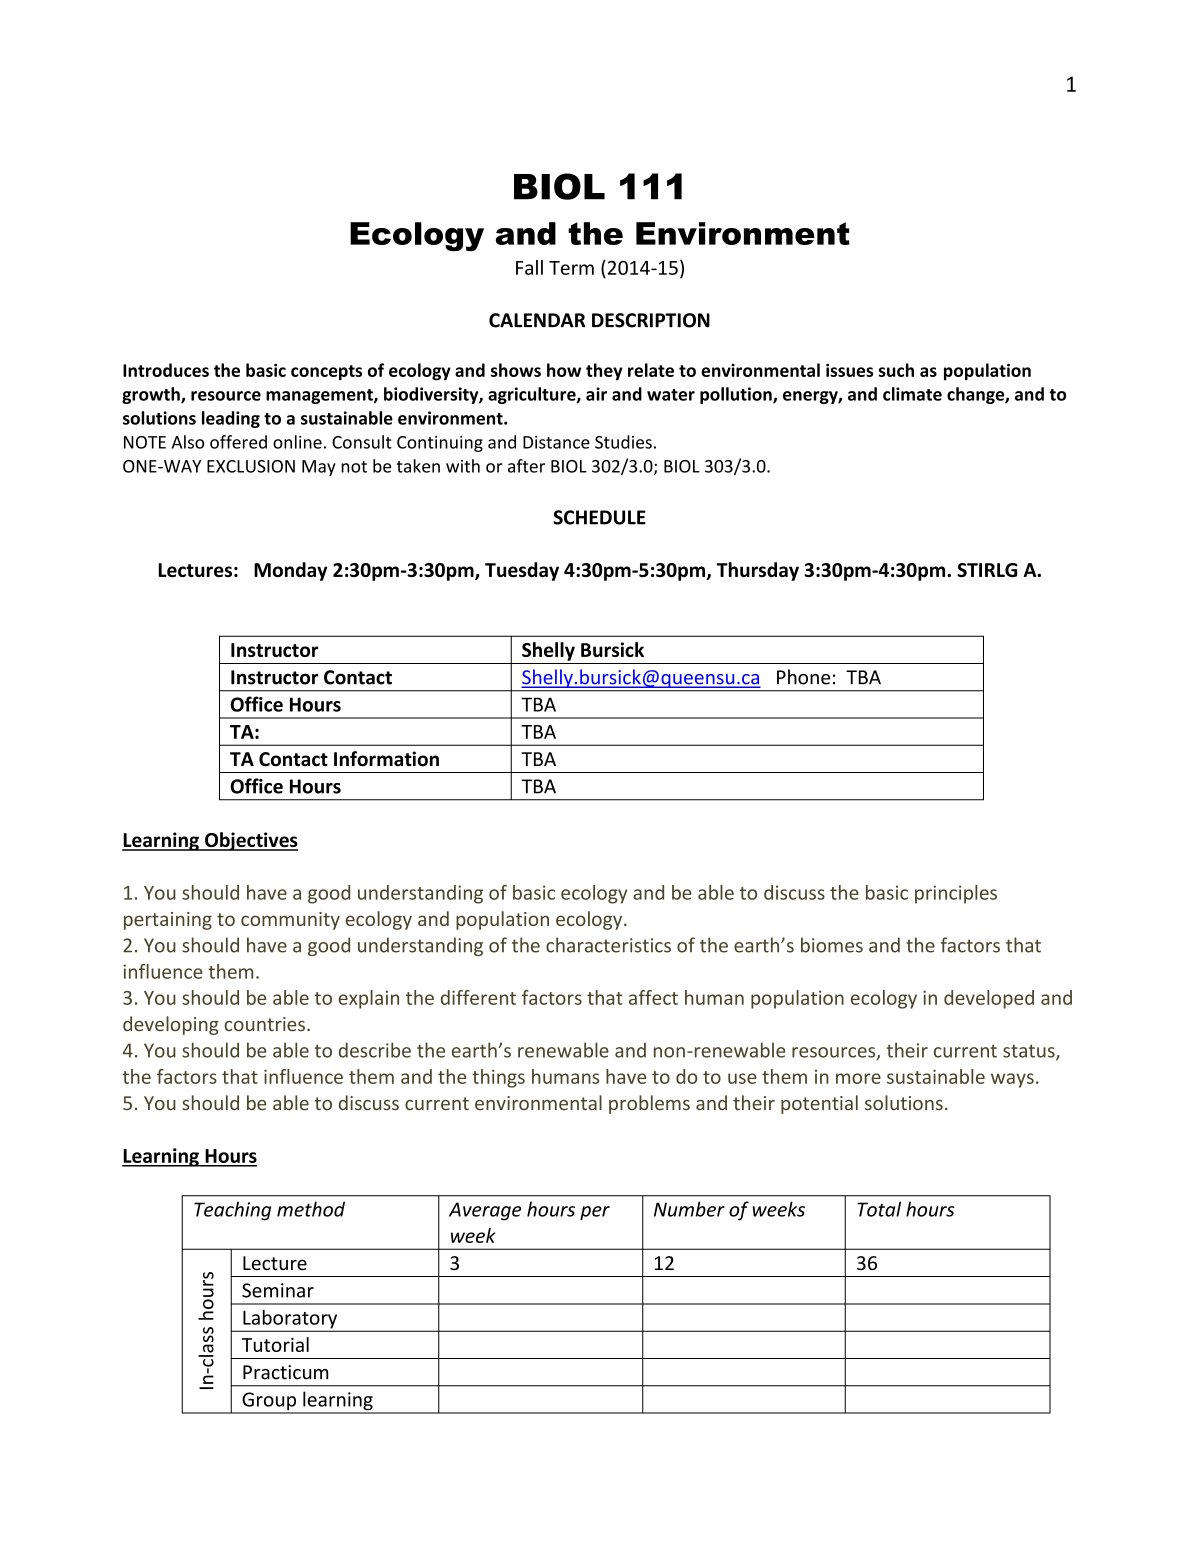  Describe the element at coordinates (285, 1372) in the document. I see `Practicum` at that location.
